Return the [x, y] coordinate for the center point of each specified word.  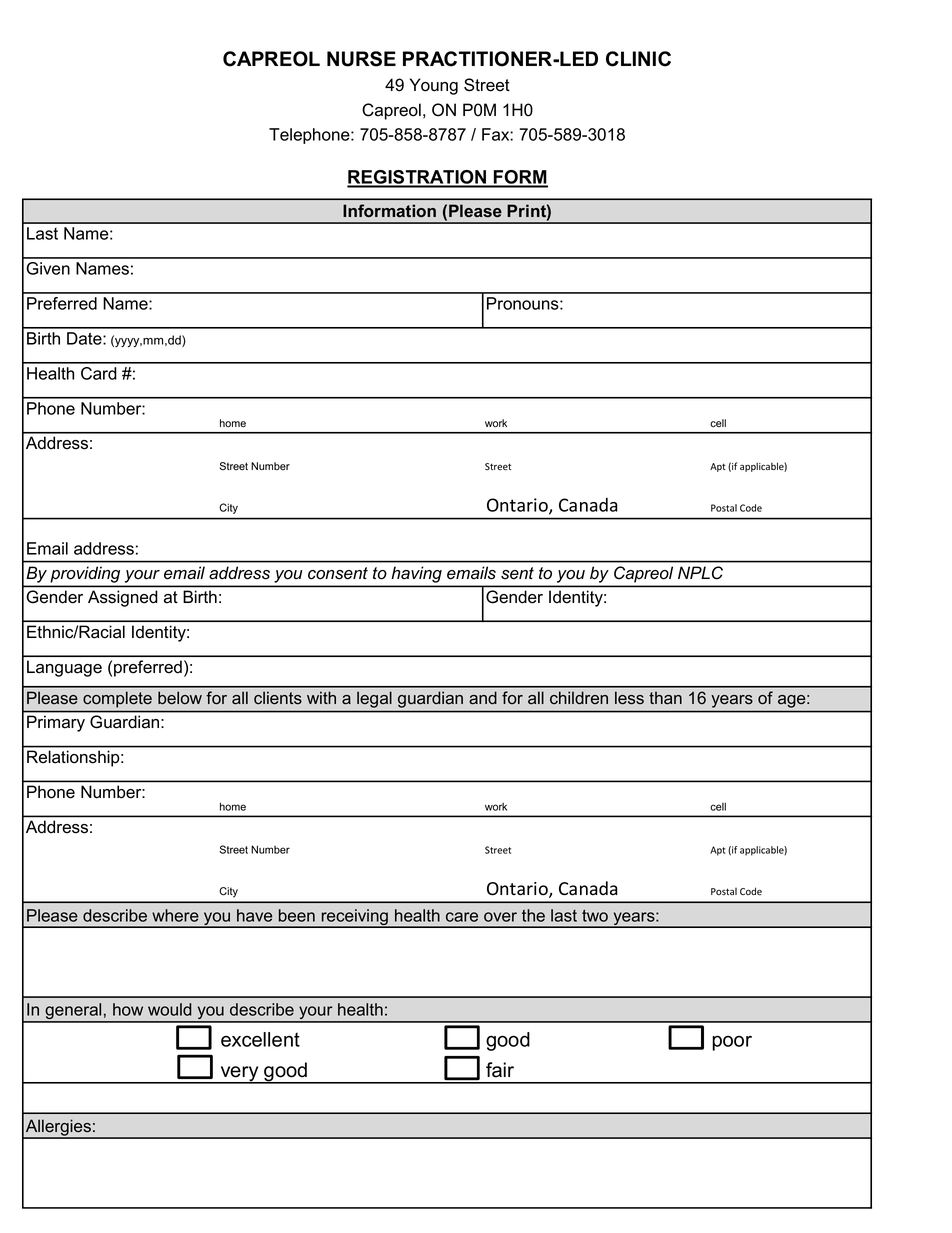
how [128, 1009]
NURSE [361, 59]
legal [374, 700]
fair [500, 1070]
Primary [56, 724]
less [629, 698]
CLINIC [638, 59]
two [595, 916]
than [665, 698]
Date [85, 338]
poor [732, 1043]
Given [48, 268]
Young [434, 86]
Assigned [122, 598]
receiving [354, 918]
